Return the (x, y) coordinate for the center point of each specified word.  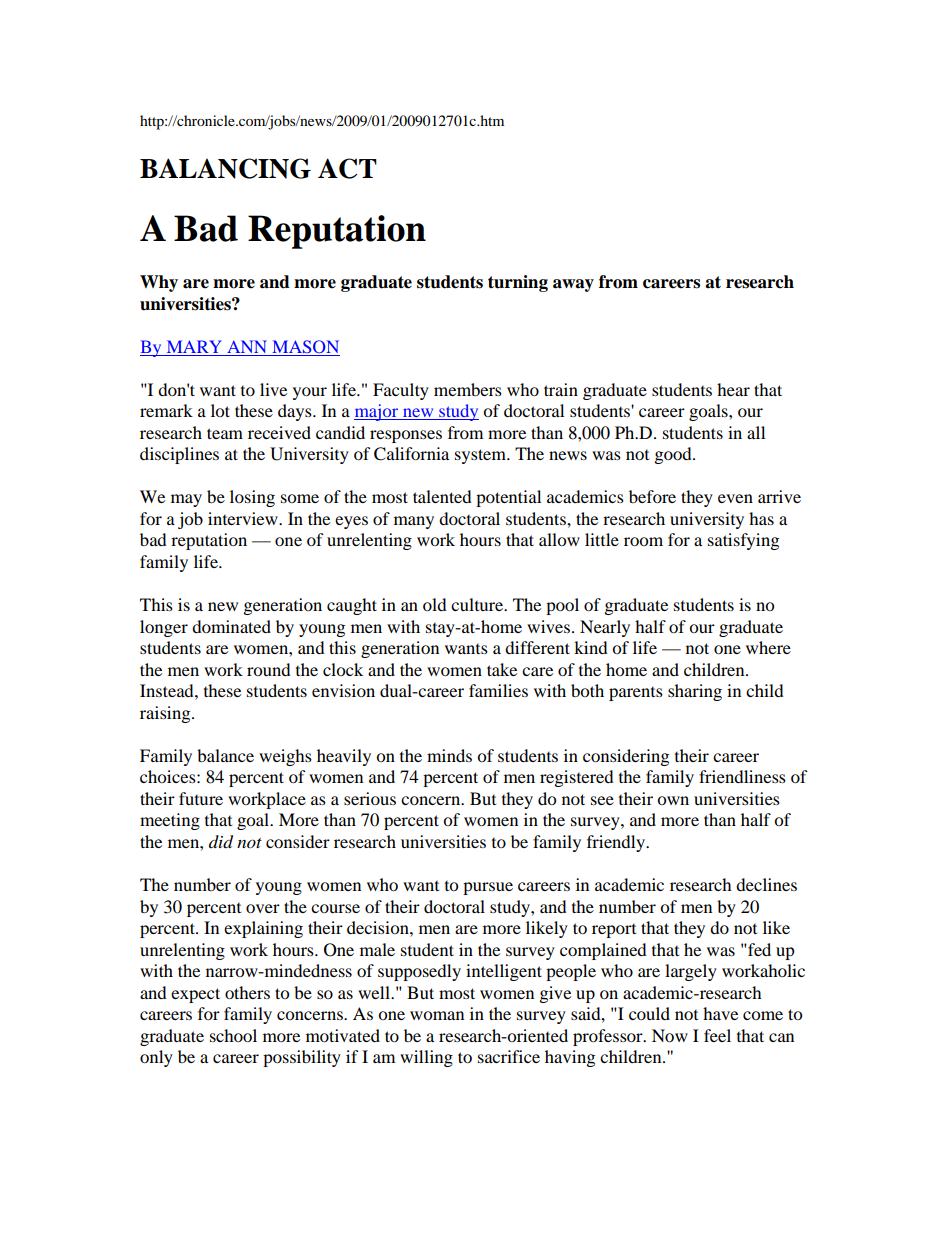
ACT (347, 168)
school (233, 1035)
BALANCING (225, 168)
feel (717, 1035)
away (573, 285)
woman (437, 1015)
